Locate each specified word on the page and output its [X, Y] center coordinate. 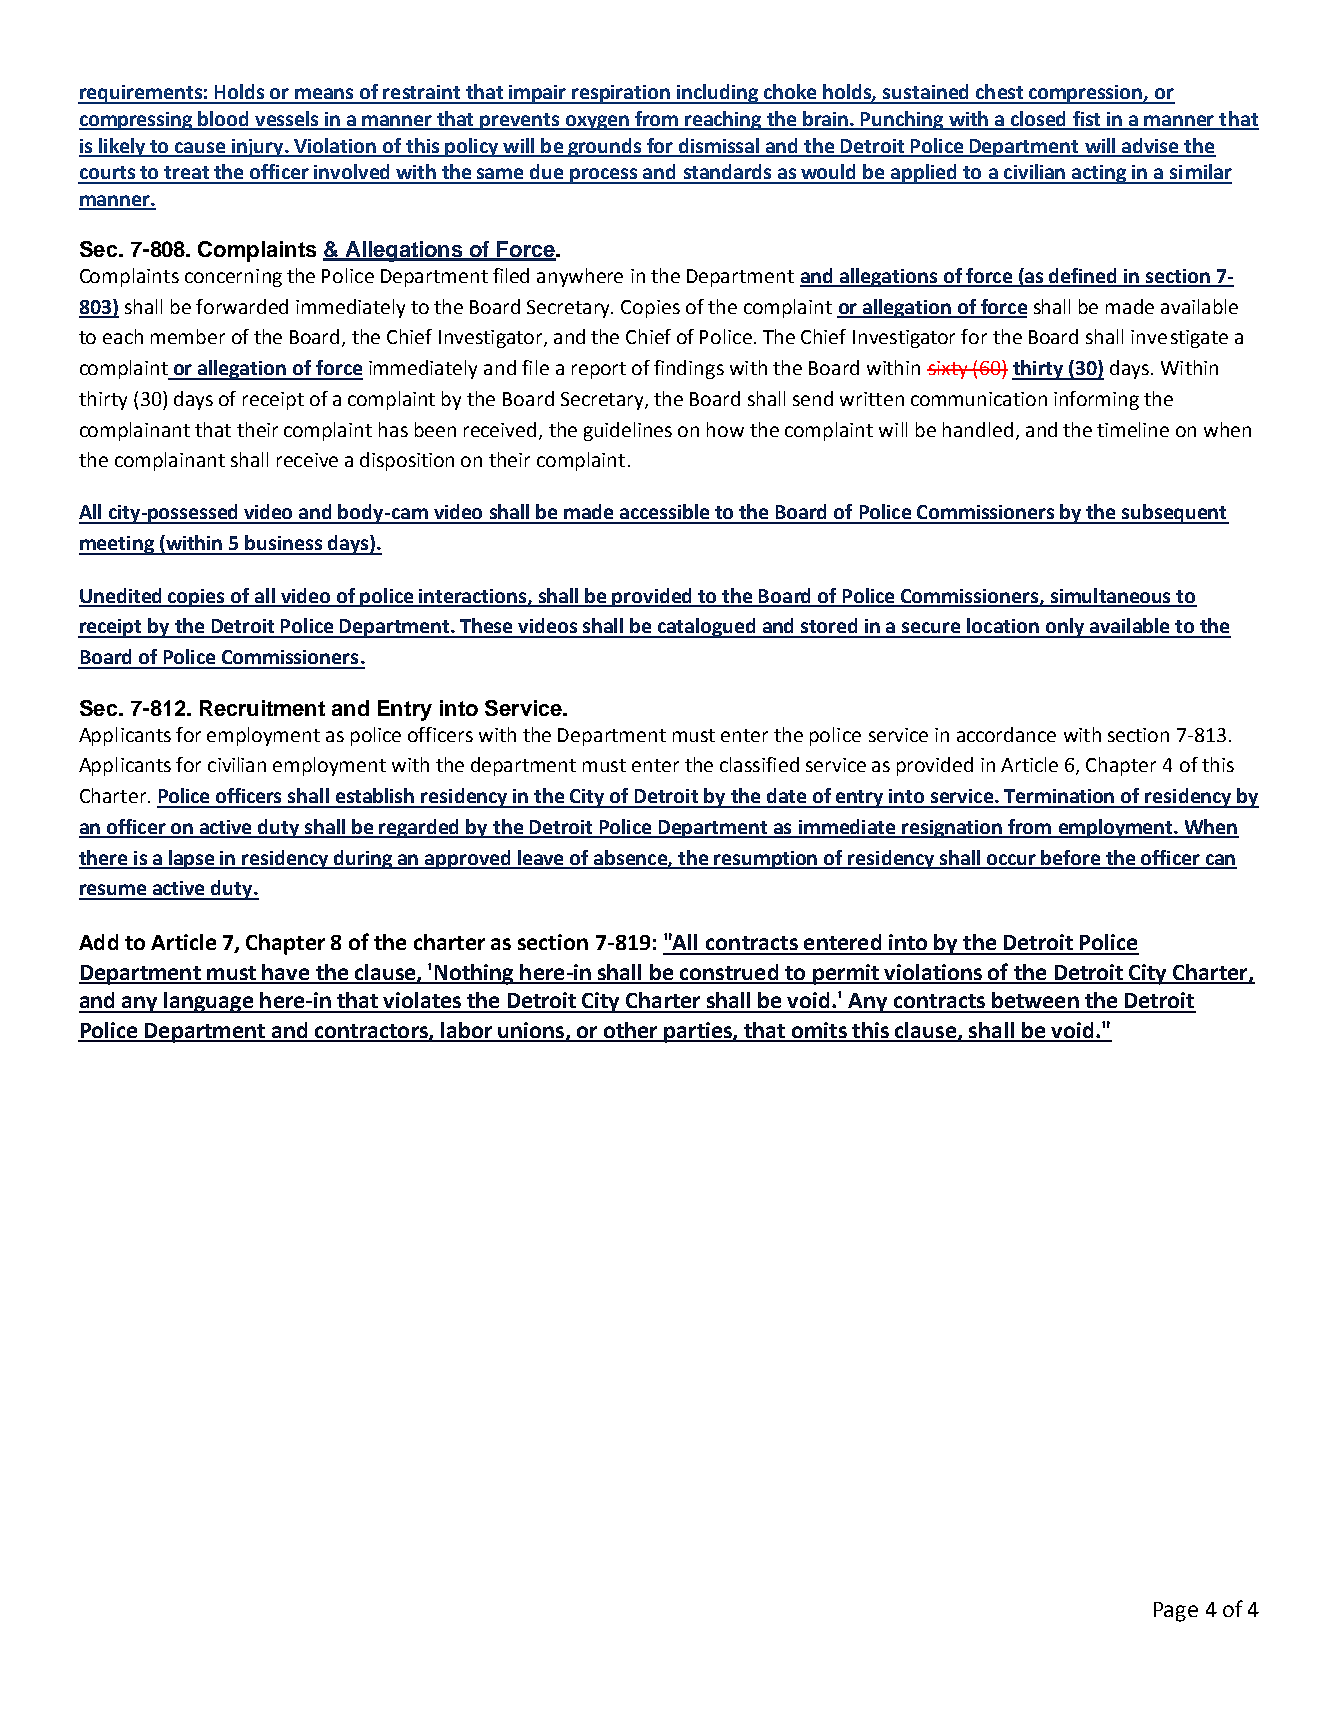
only [1065, 628]
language [209, 1002]
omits [819, 1031]
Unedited [122, 597]
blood [224, 120]
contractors [371, 1032]
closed [1038, 120]
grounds [604, 147]
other [630, 1031]
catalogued [706, 628]
